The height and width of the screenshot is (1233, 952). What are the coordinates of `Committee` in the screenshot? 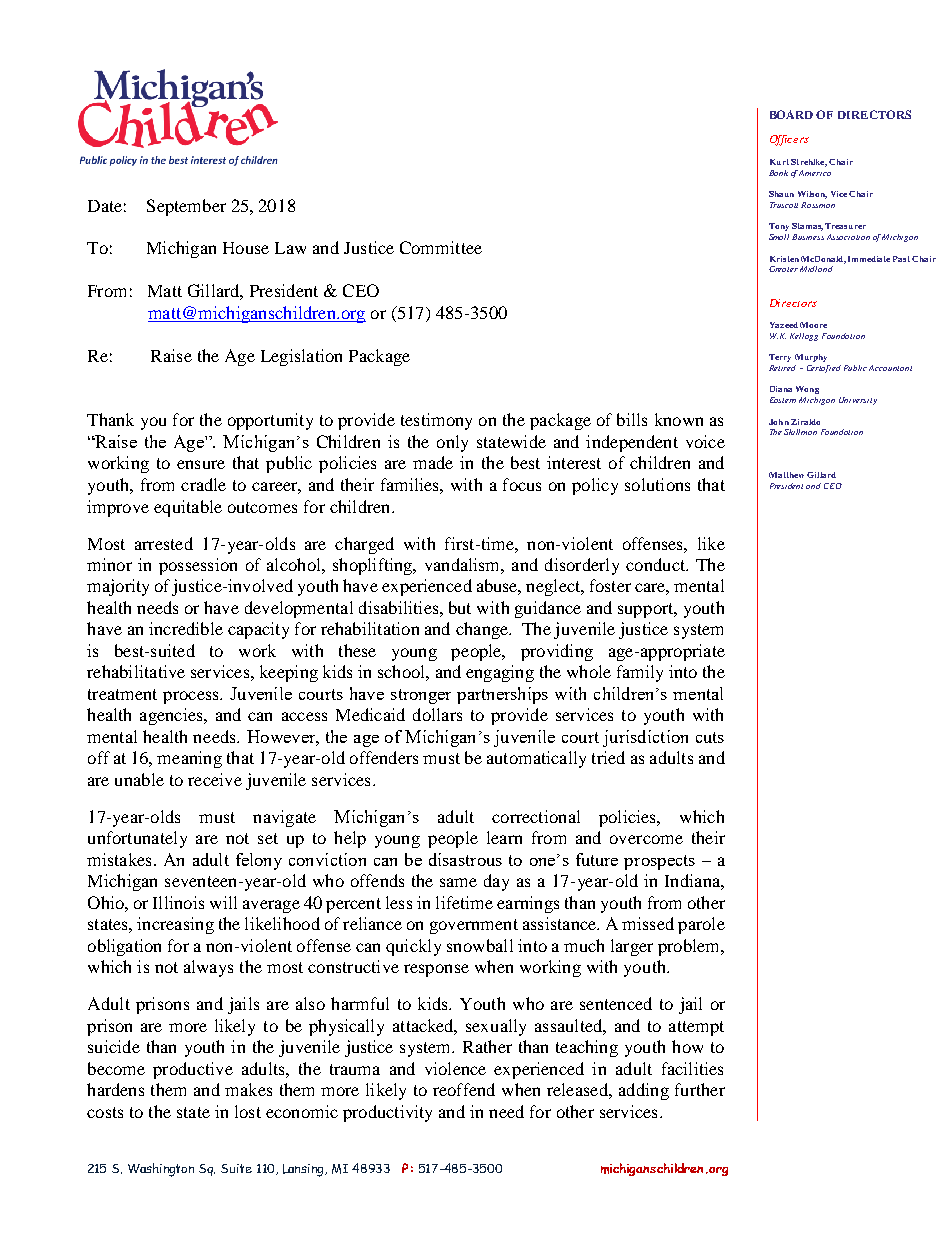 It's located at (441, 247).
